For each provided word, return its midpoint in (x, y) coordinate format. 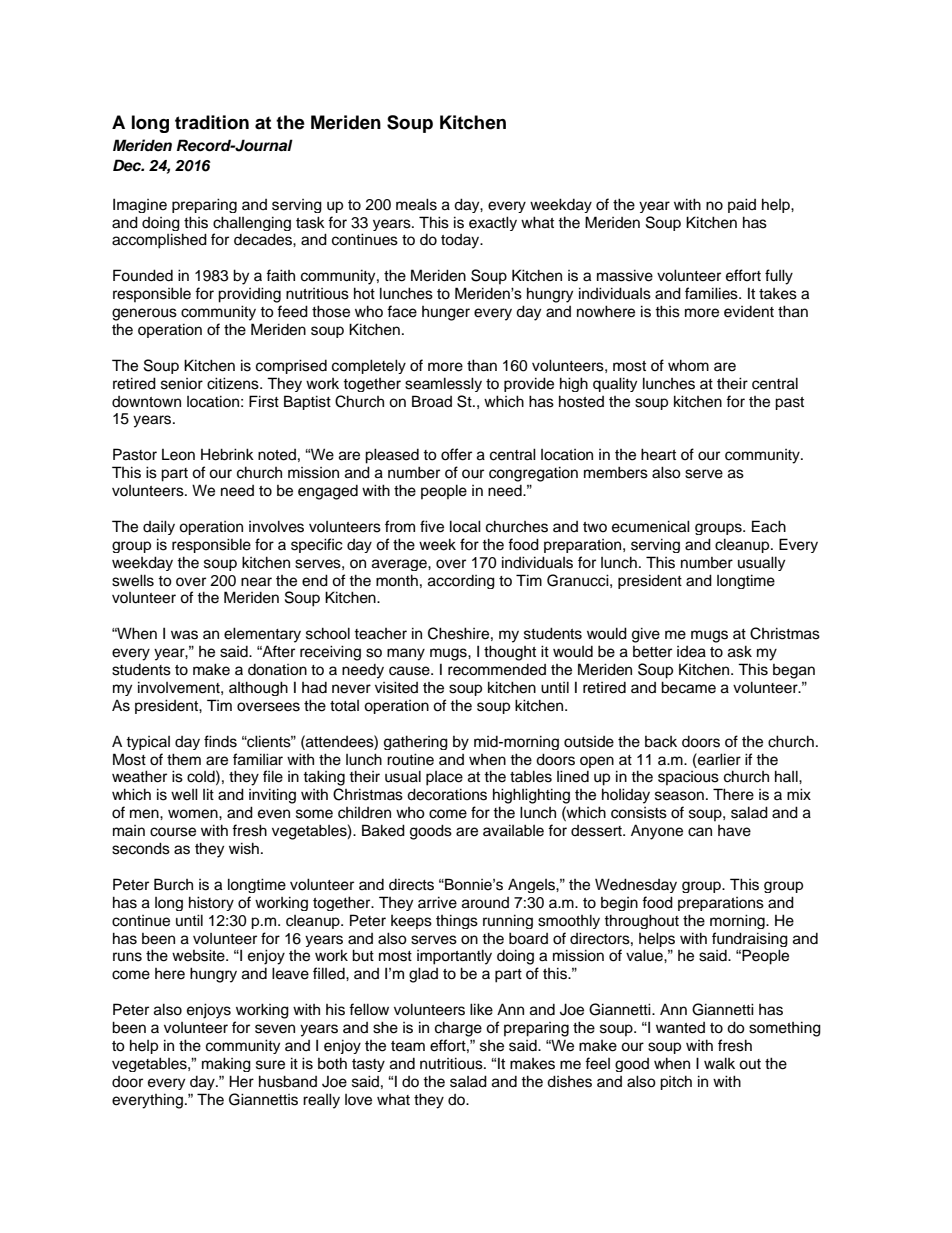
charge (458, 1029)
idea (691, 652)
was (184, 635)
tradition (212, 122)
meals (416, 204)
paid (742, 205)
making (226, 1064)
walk (719, 1063)
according (461, 582)
